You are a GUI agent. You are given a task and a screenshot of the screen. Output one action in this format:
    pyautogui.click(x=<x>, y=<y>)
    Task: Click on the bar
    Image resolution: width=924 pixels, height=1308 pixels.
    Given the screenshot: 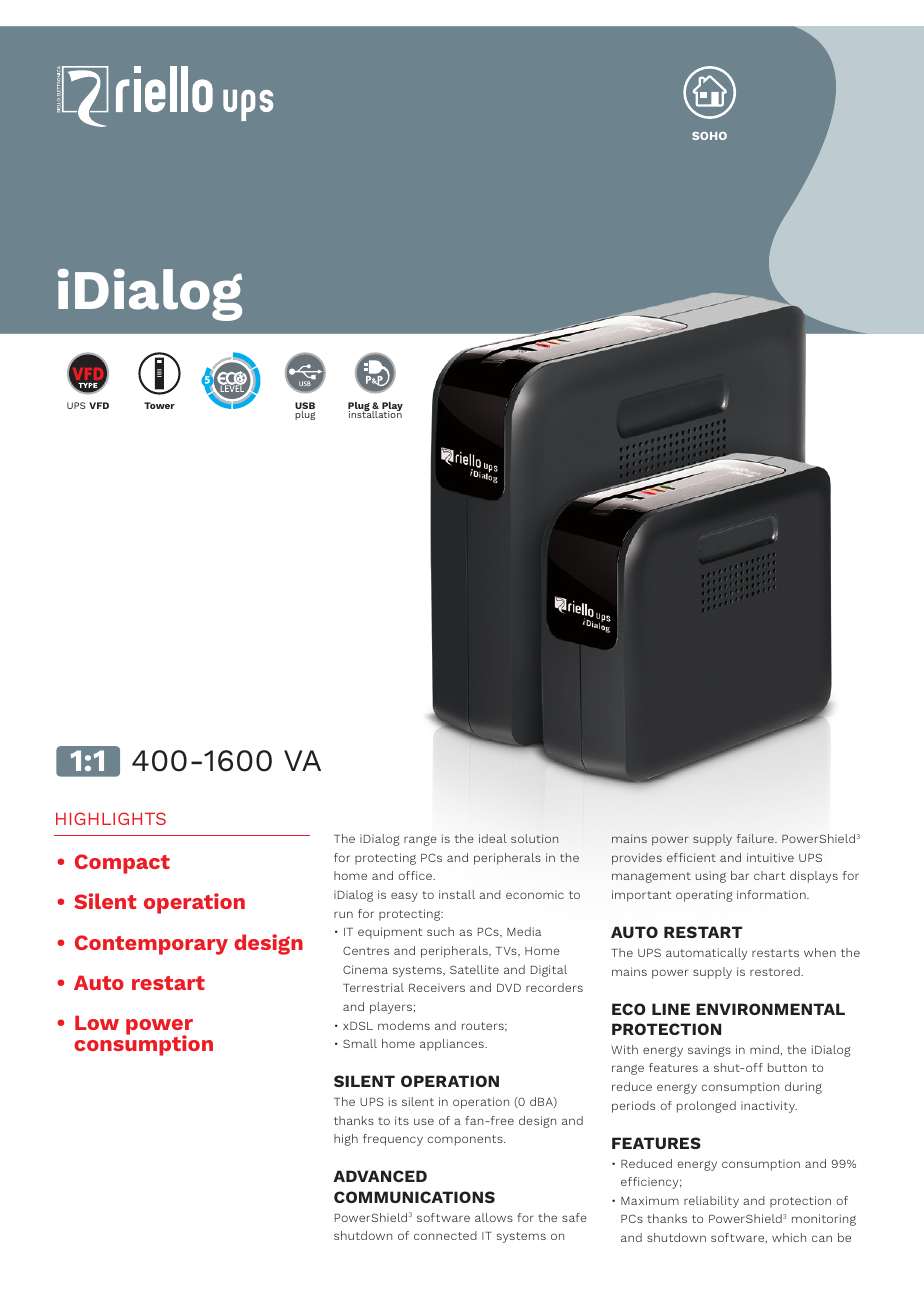 What is the action you would take?
    pyautogui.click(x=740, y=875)
